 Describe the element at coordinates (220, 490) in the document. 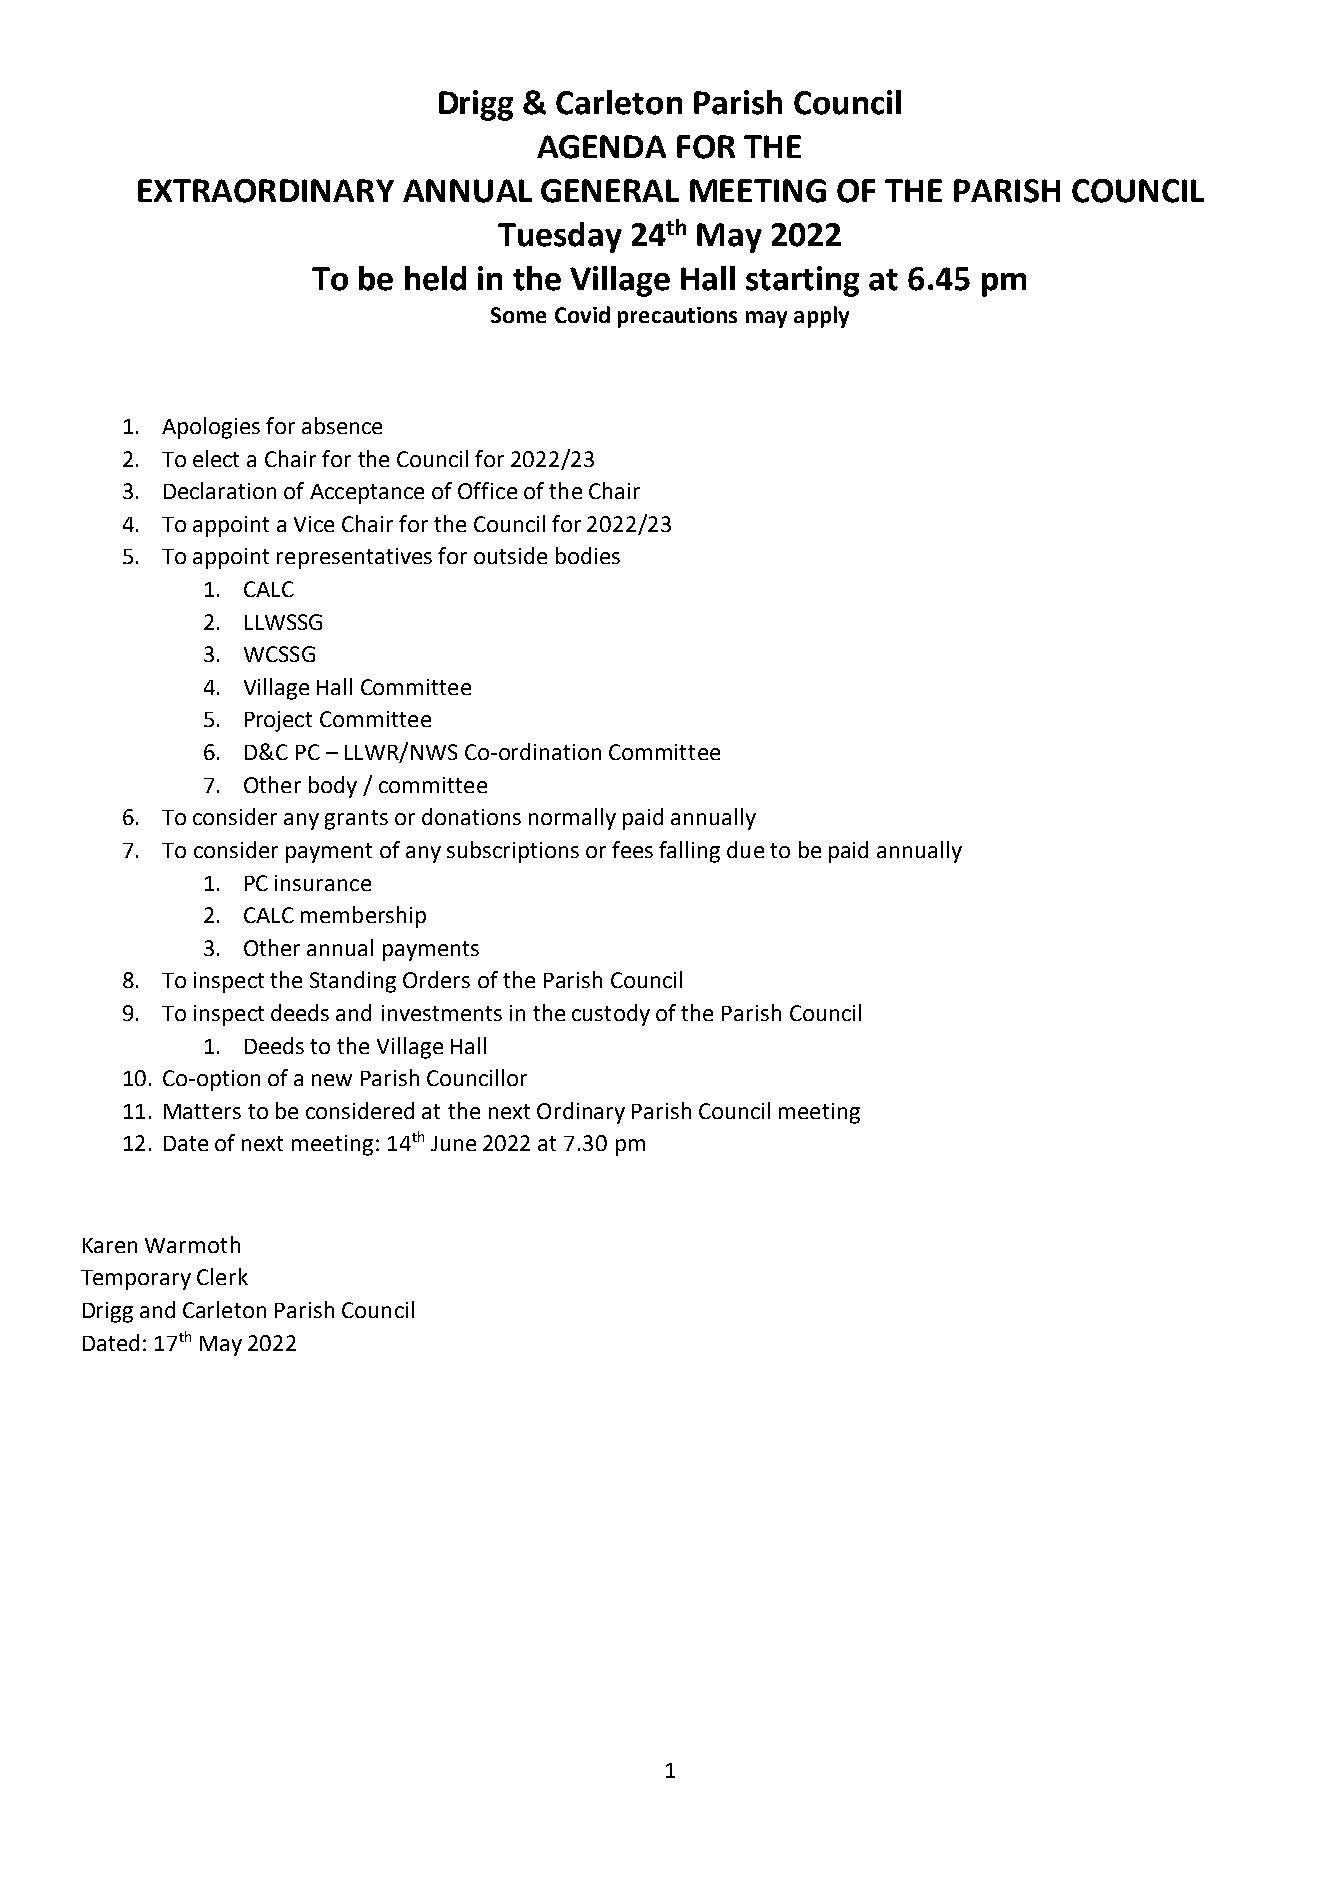

I see `Declaration` at that location.
